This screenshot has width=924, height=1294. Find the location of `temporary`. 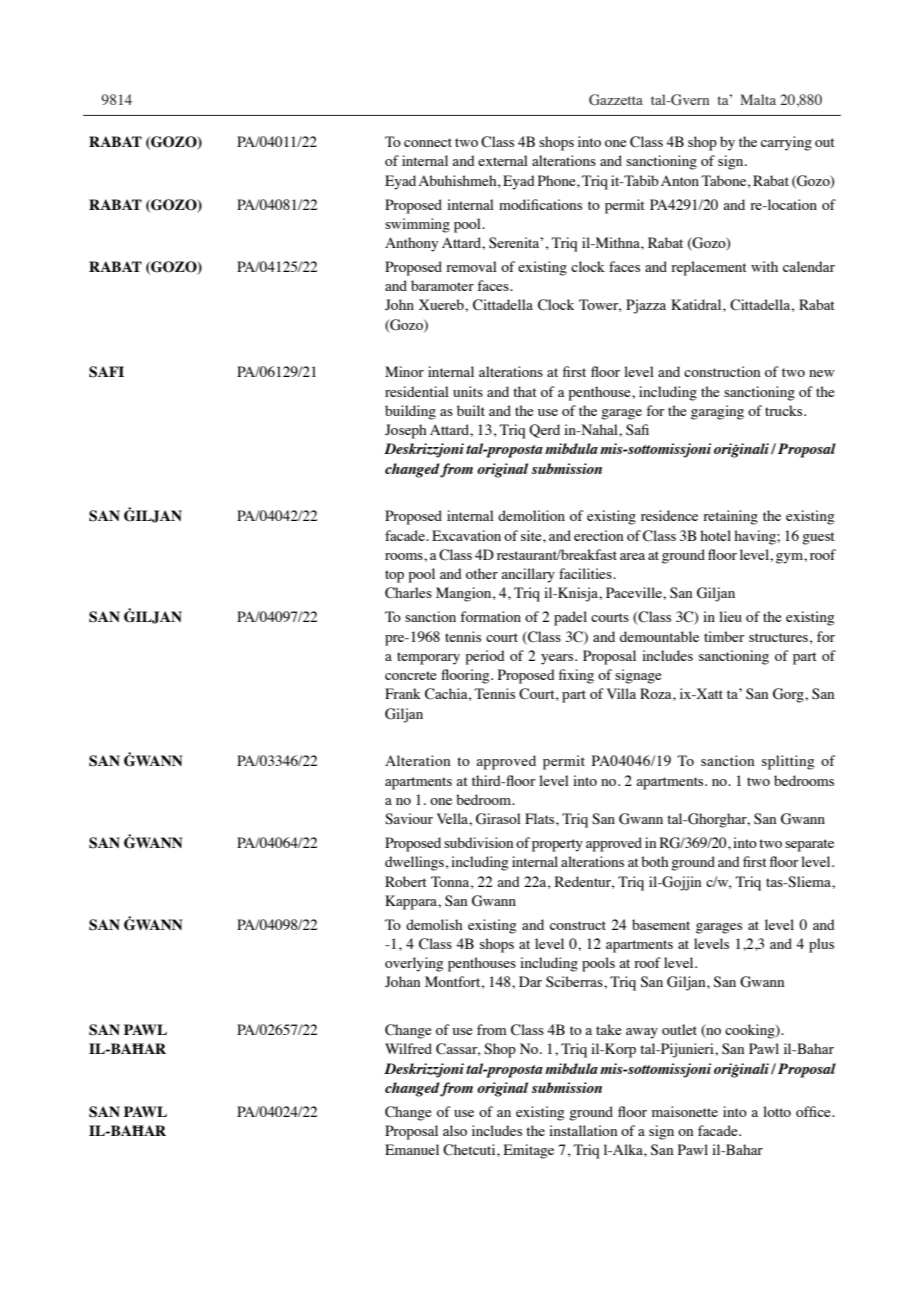

temporary is located at coordinates (428, 658).
